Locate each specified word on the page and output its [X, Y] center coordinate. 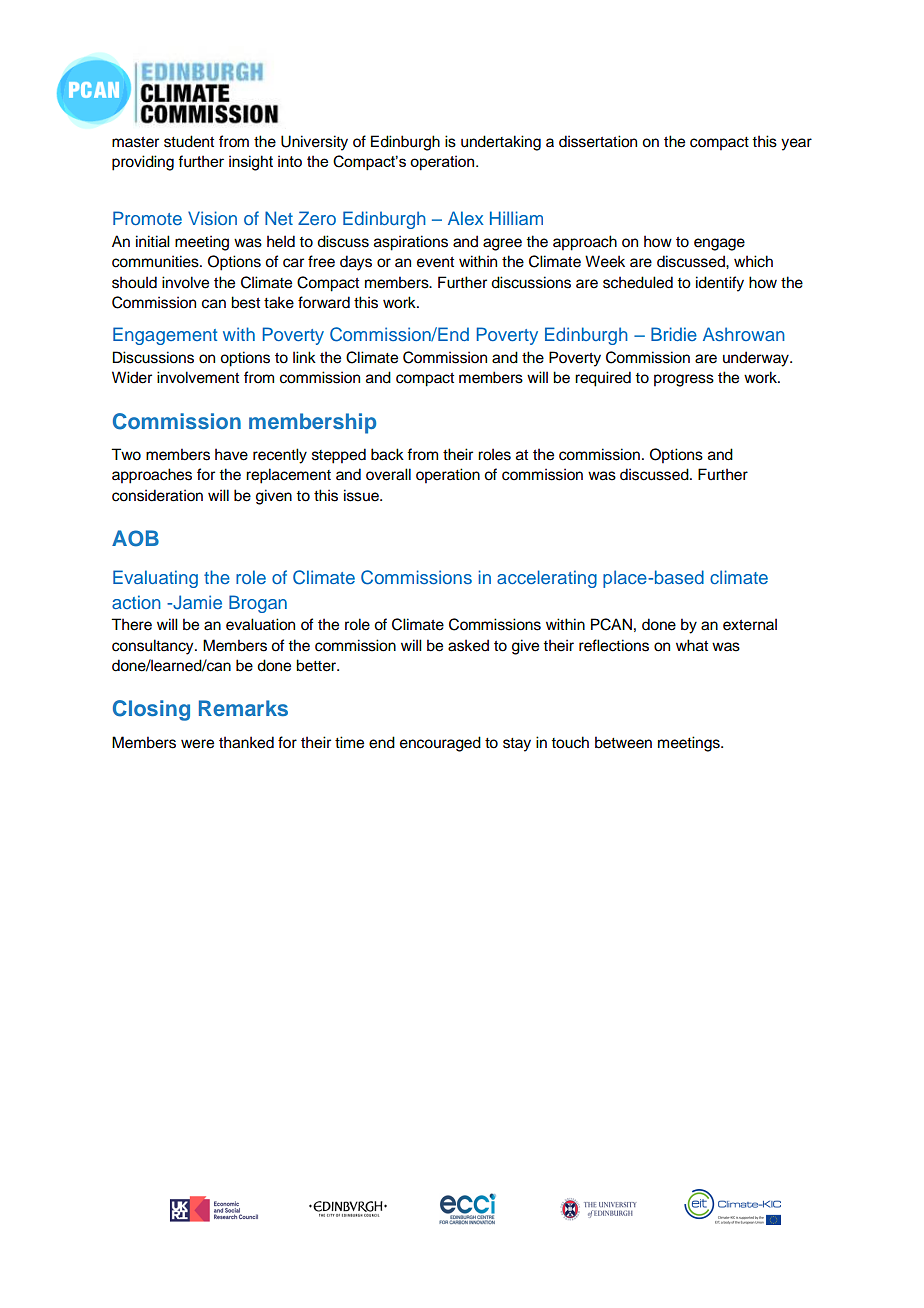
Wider [132, 377]
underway [757, 359]
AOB [135, 538]
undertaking [501, 143]
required [603, 379]
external [750, 624]
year [796, 144]
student [189, 141]
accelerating [547, 579]
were [197, 744]
